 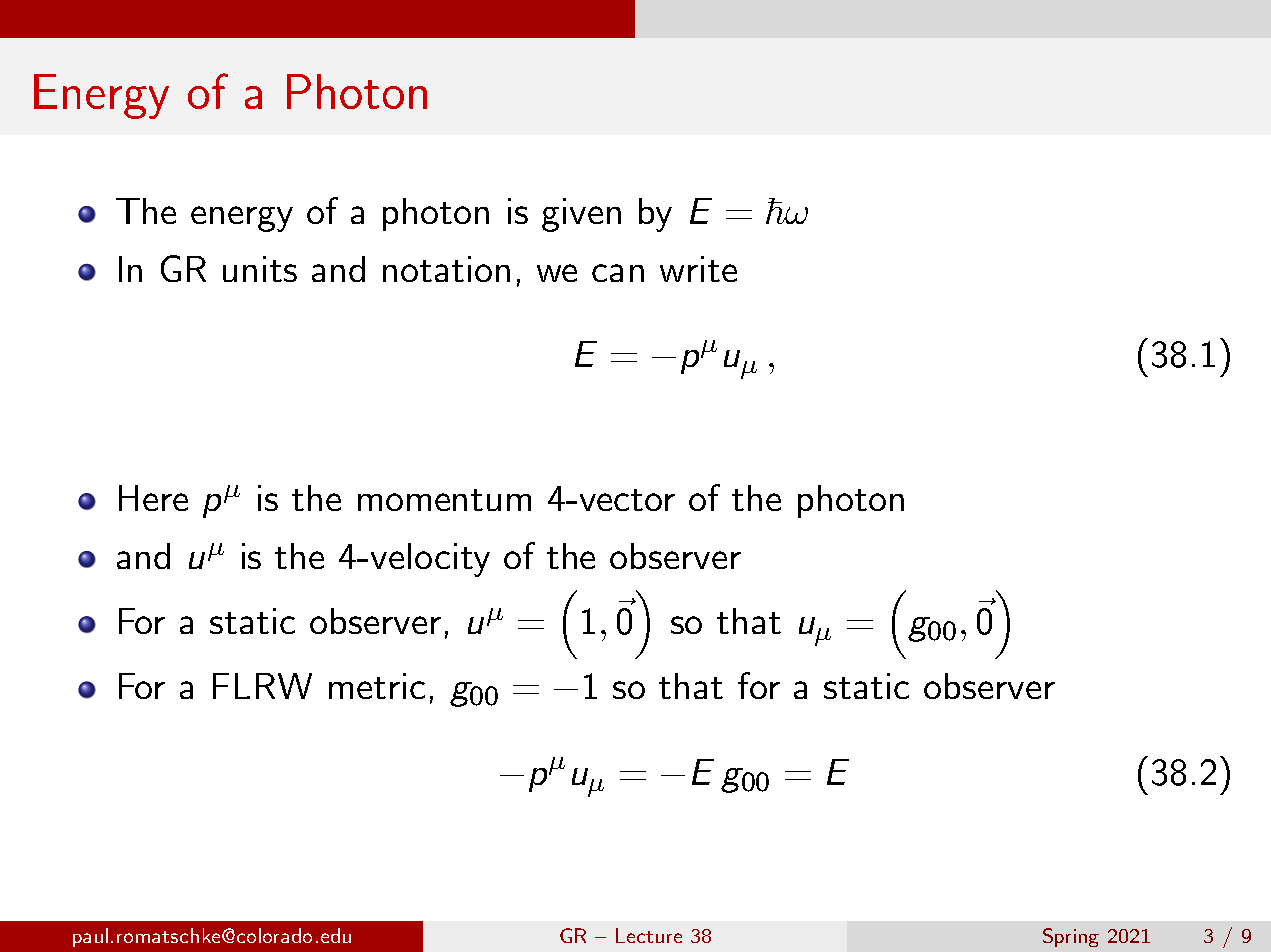 I want to click on Here, so click(x=153, y=498).
